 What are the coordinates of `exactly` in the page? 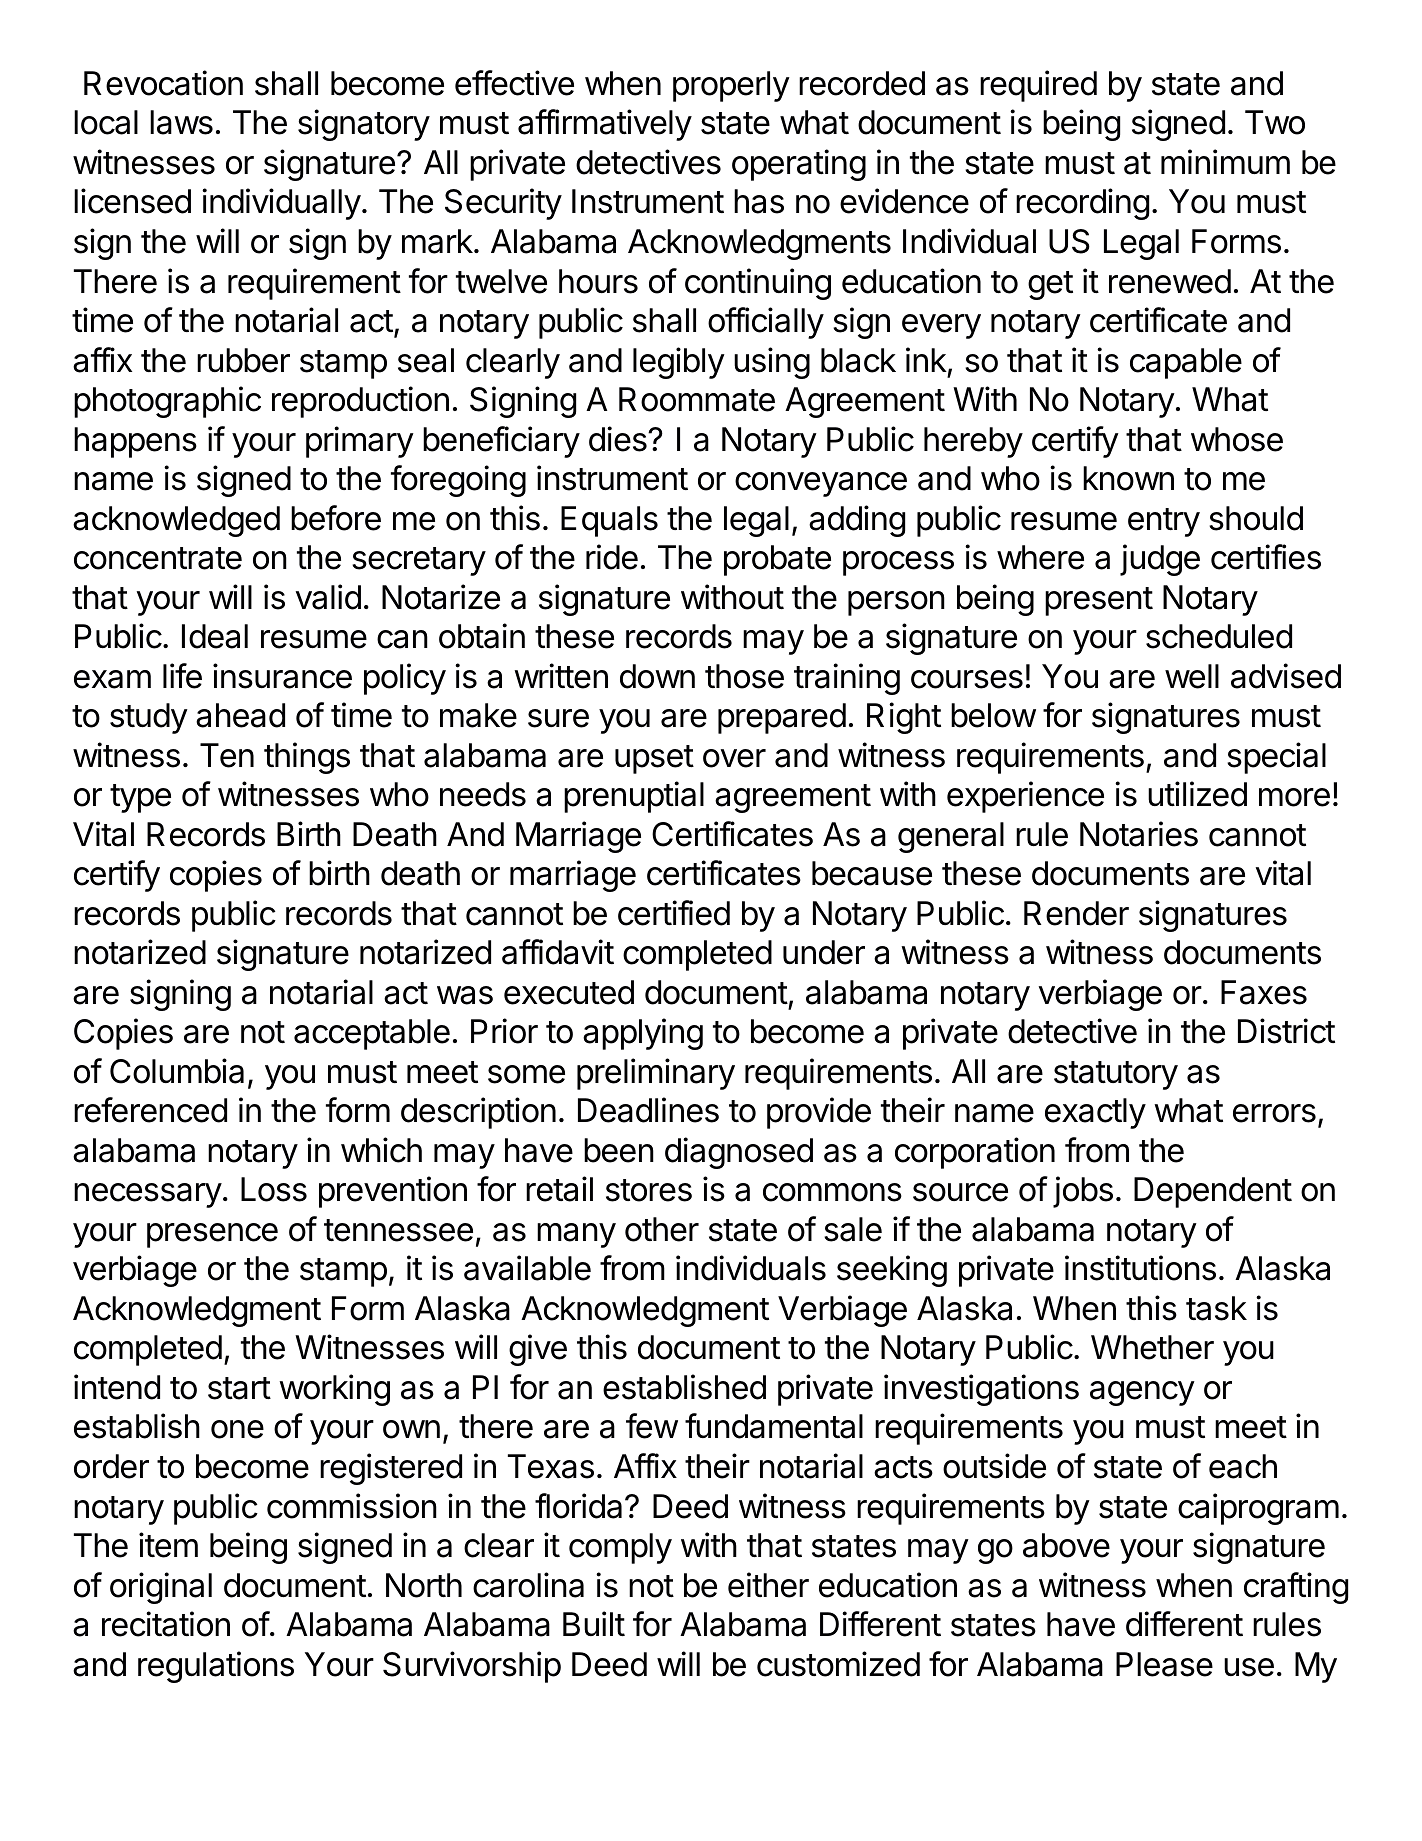 It's located at (1095, 1113).
